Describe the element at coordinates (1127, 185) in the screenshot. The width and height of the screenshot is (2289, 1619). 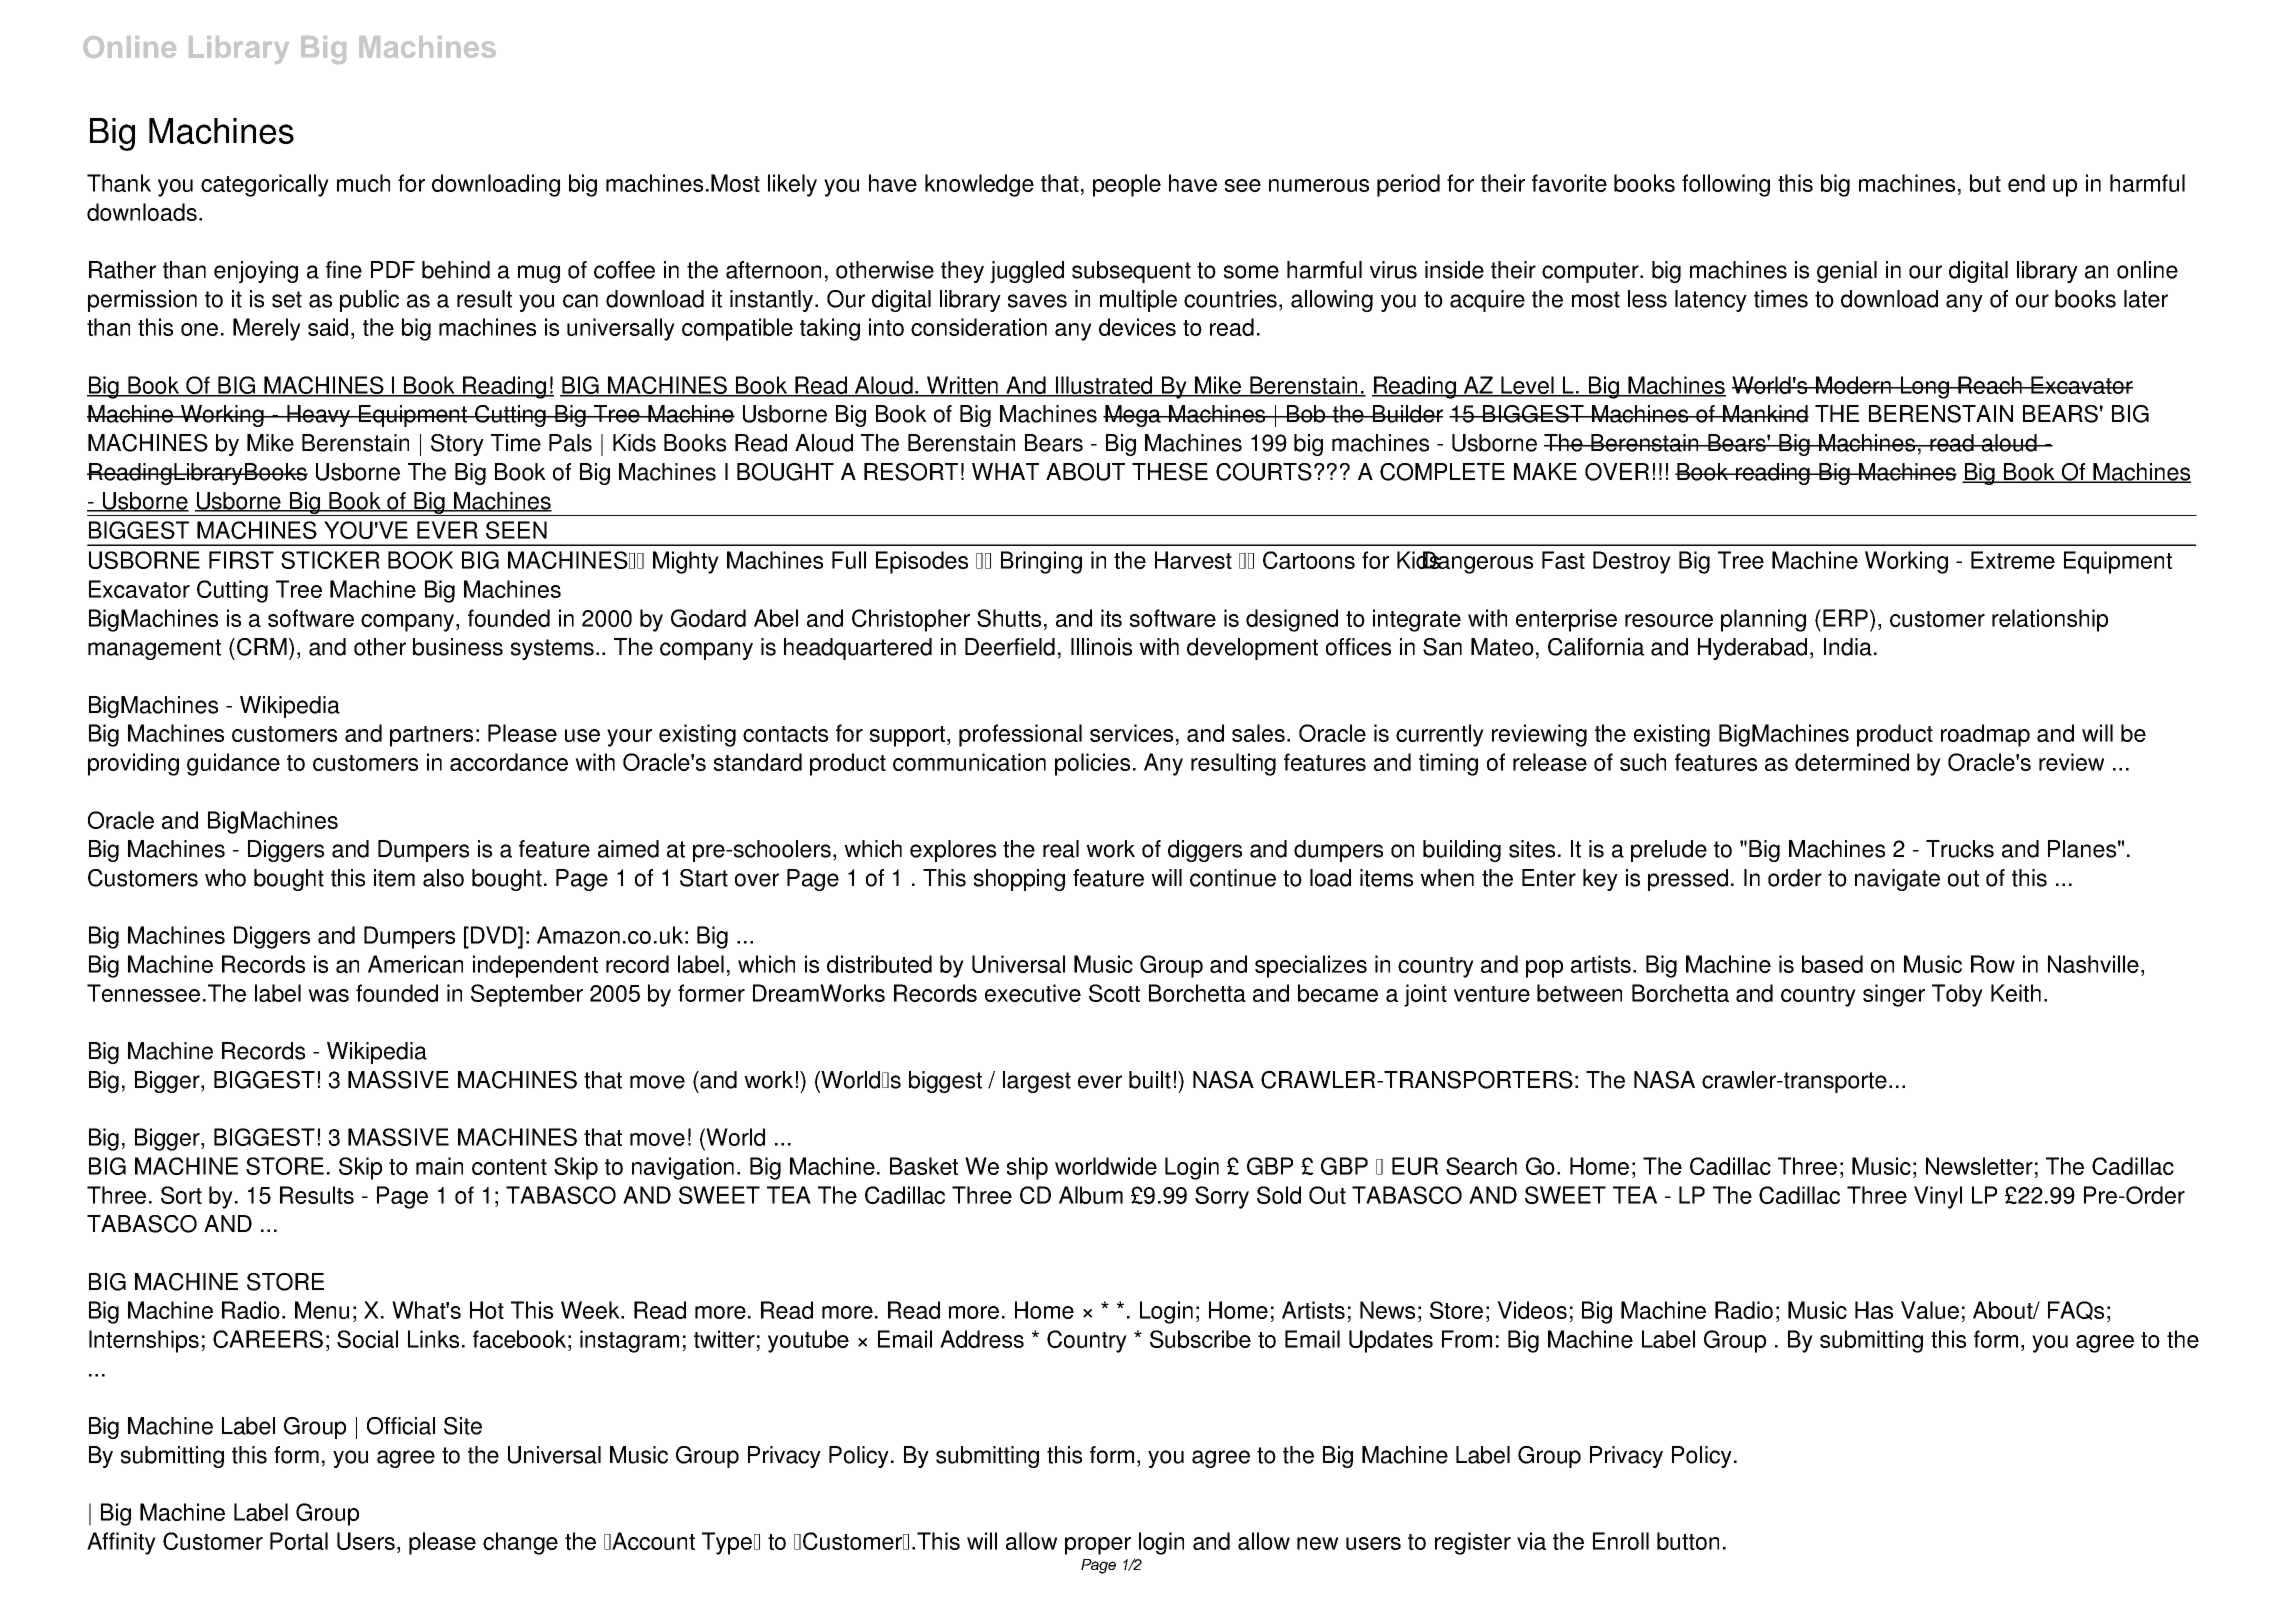
I see `people` at that location.
